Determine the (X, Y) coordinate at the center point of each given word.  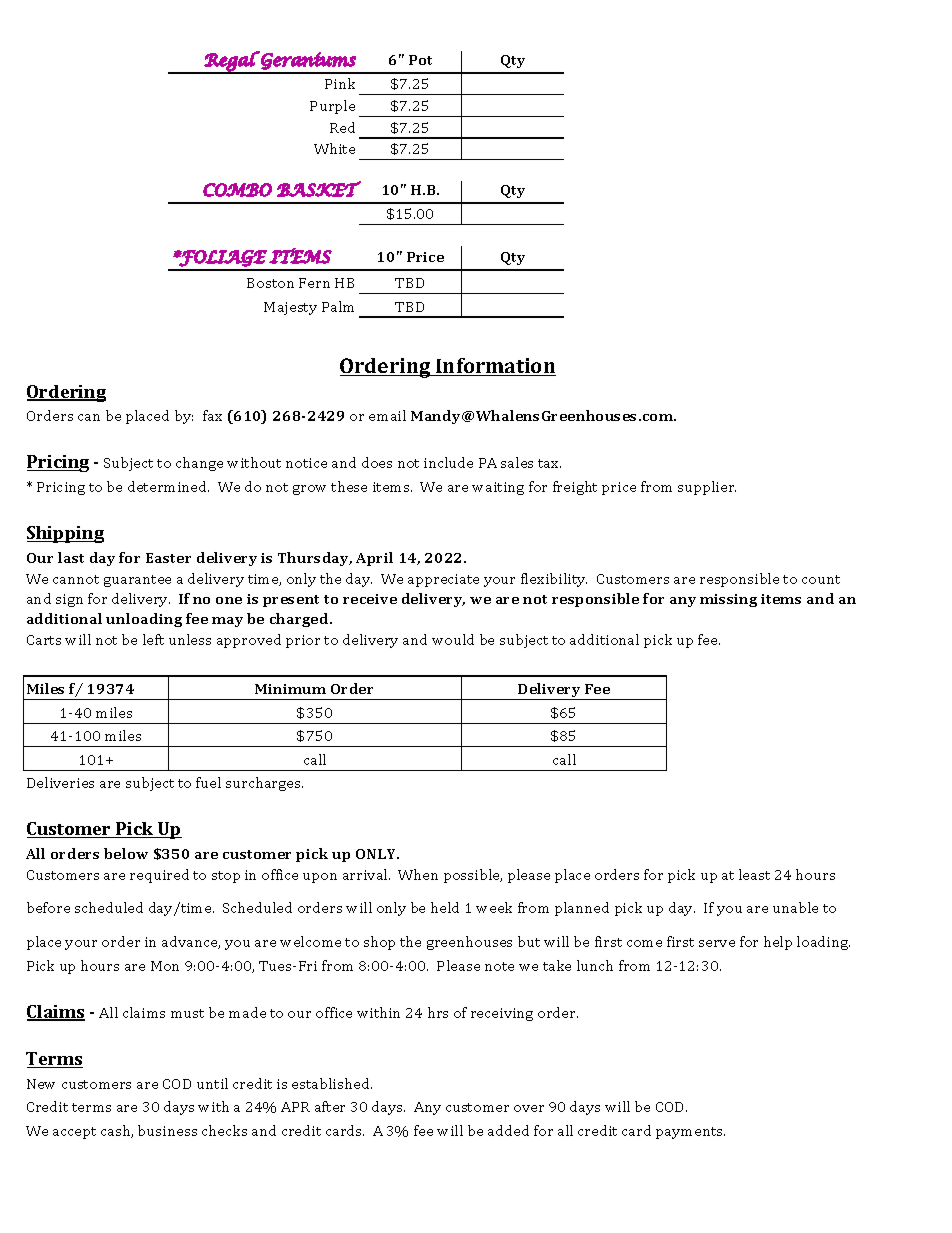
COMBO (237, 190)
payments (690, 1133)
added (508, 1130)
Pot (420, 60)
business (167, 1130)
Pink (340, 83)
